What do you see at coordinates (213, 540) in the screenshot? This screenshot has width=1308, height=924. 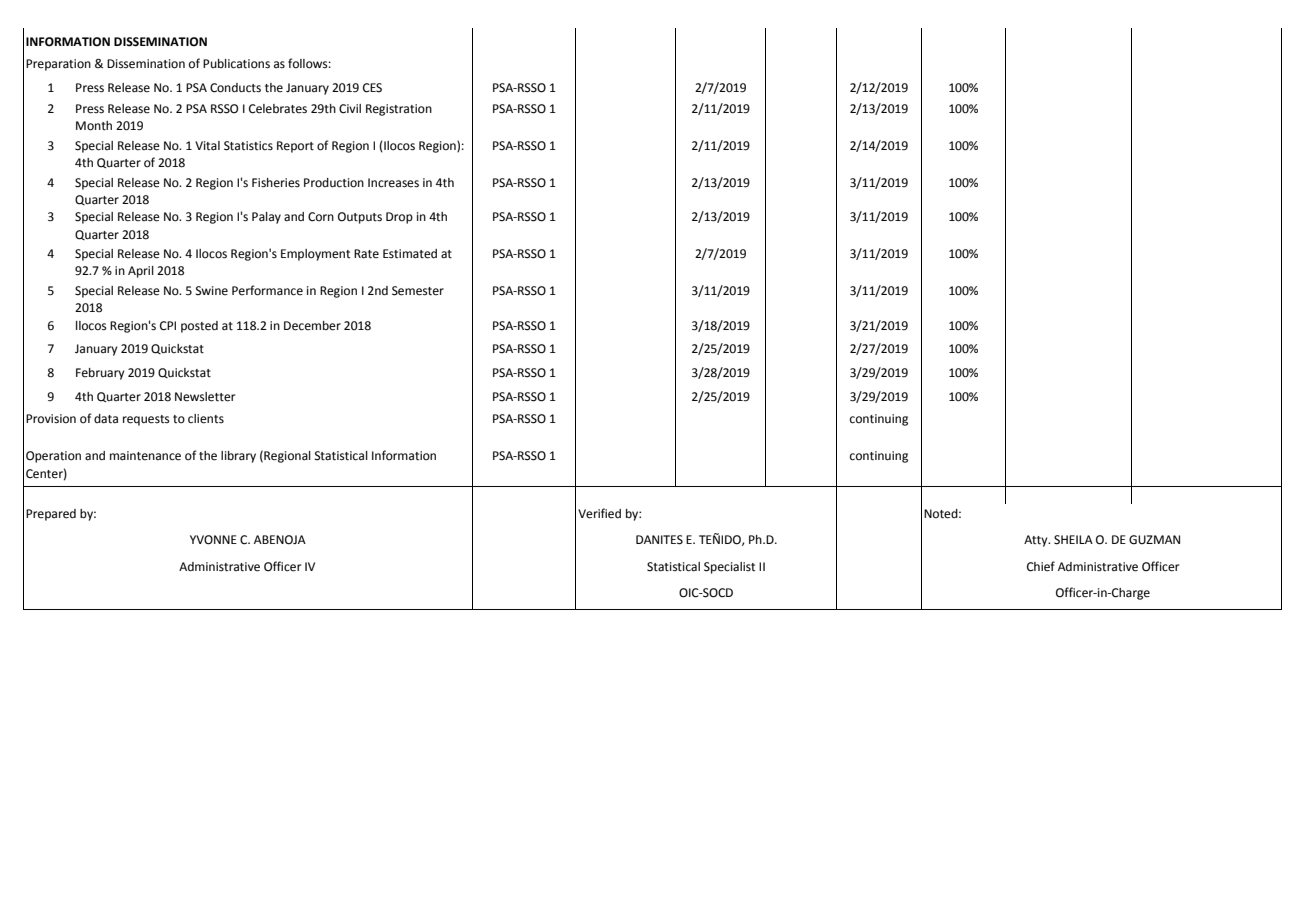 I see `YVONNE` at bounding box center [213, 540].
